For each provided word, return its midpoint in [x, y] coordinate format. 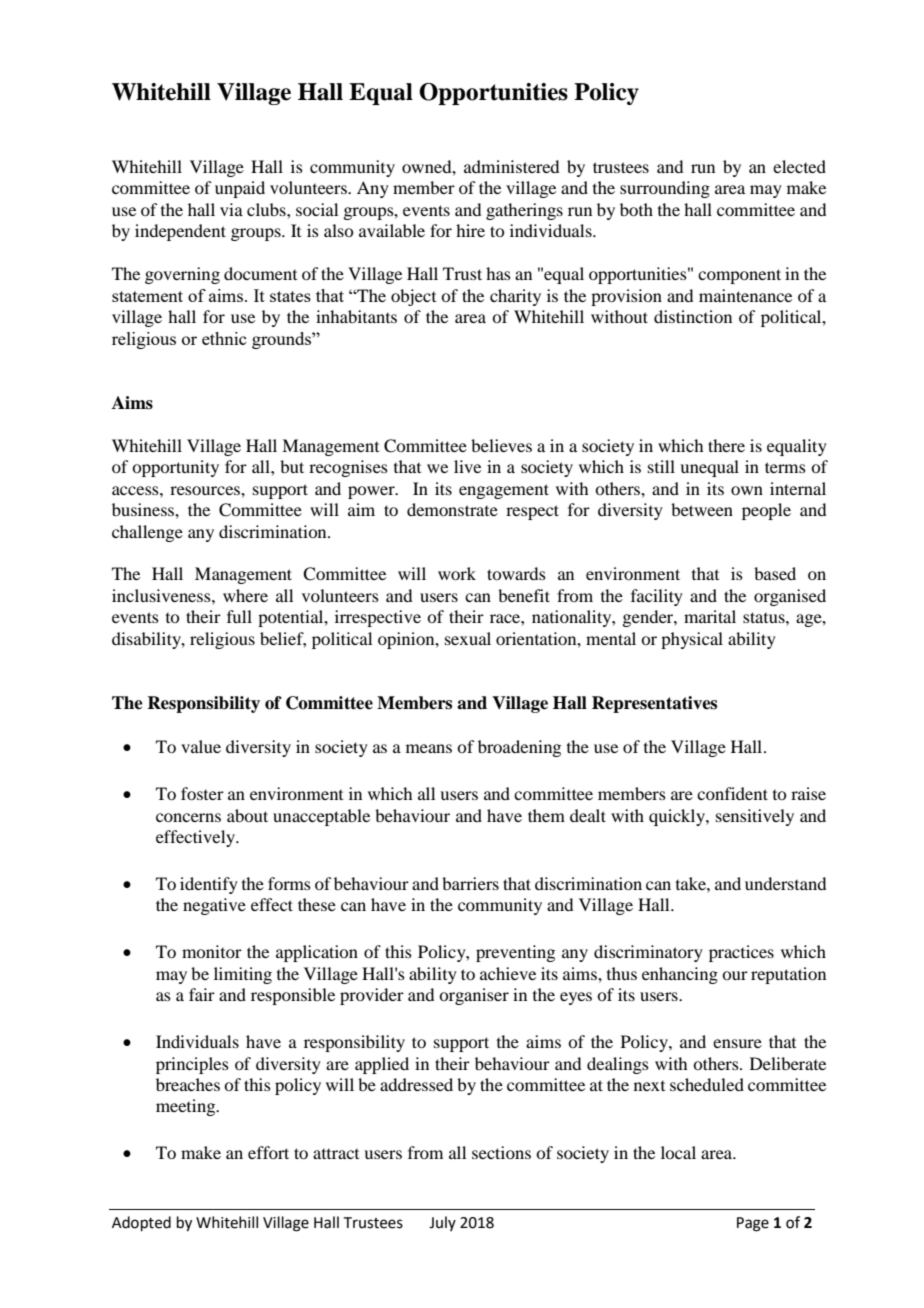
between [702, 509]
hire [470, 230]
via [231, 209]
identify [209, 885]
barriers [470, 883]
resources [206, 490]
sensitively [755, 817]
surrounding [665, 189]
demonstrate [452, 509]
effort [268, 1152]
